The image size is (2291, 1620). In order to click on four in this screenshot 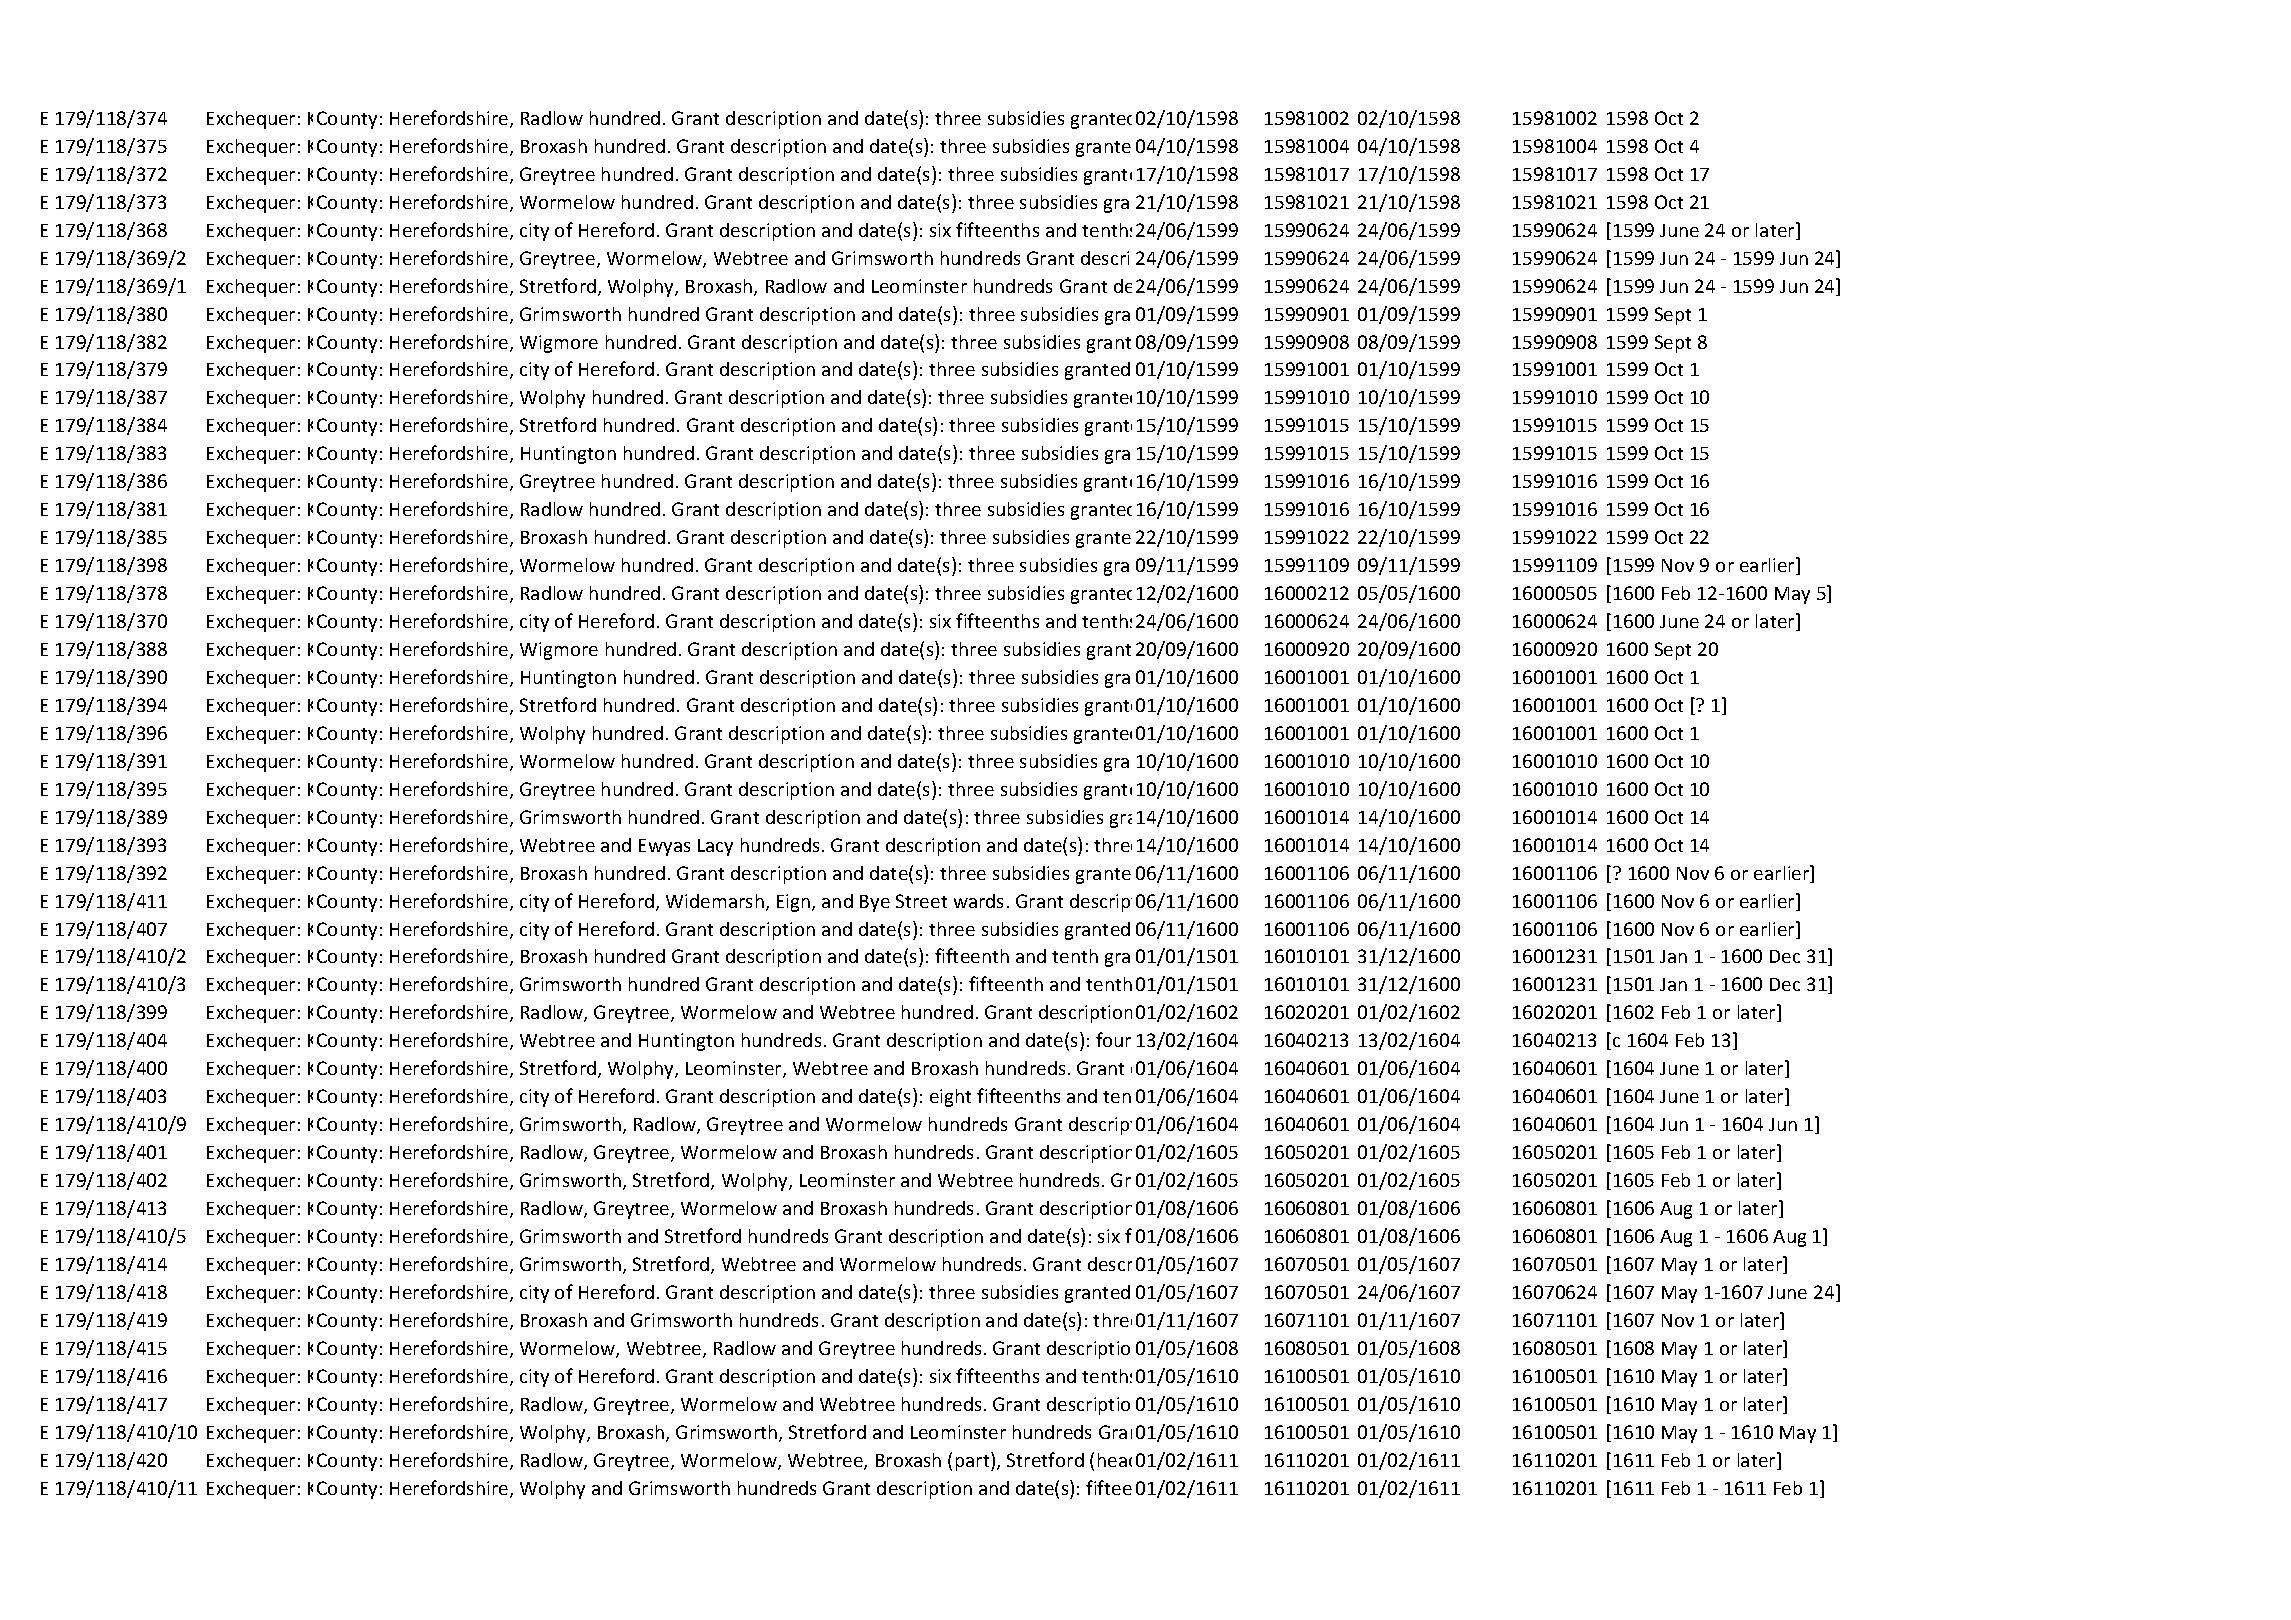, I will do `click(1113, 1039)`.
